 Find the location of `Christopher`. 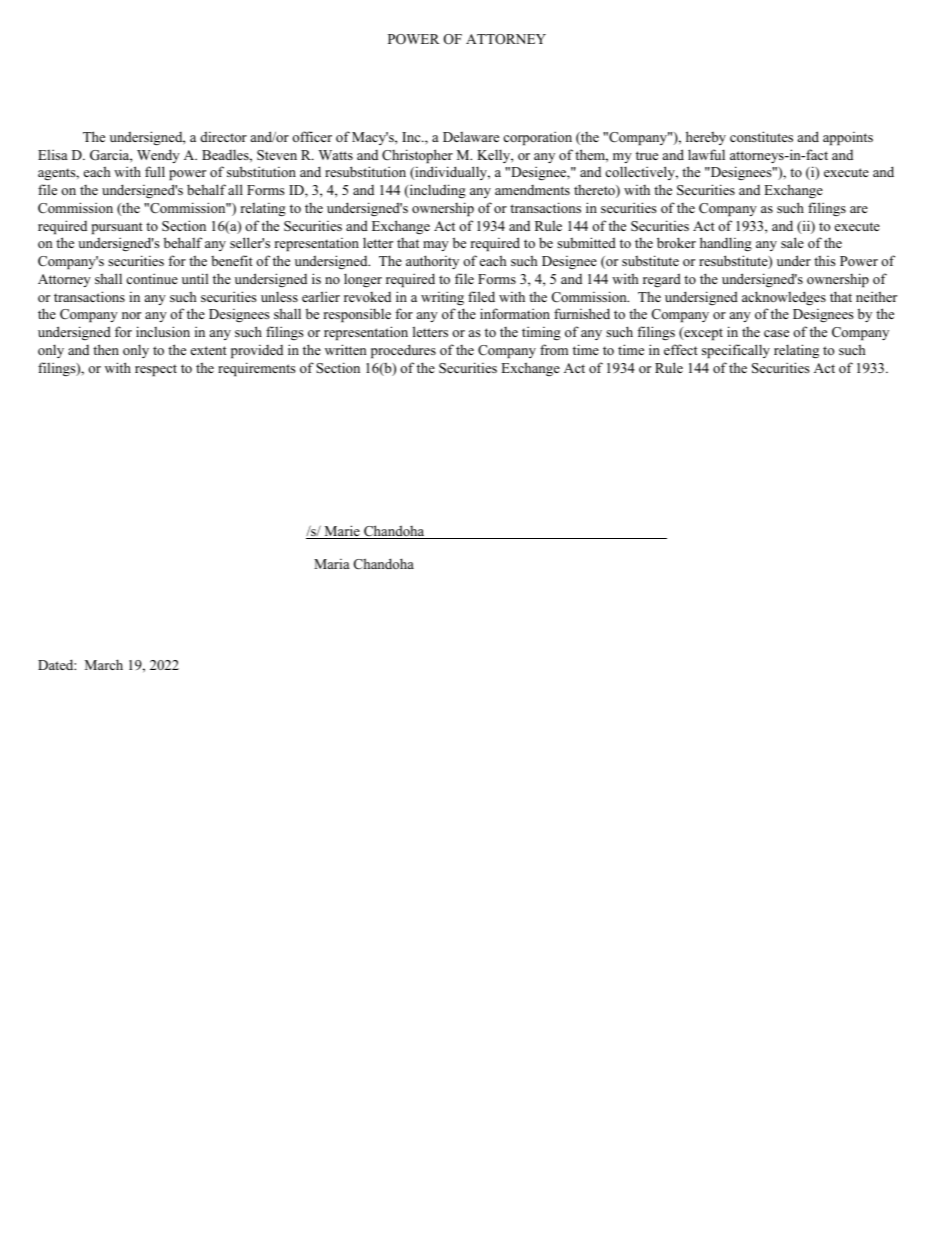

Christopher is located at coordinates (417, 156).
